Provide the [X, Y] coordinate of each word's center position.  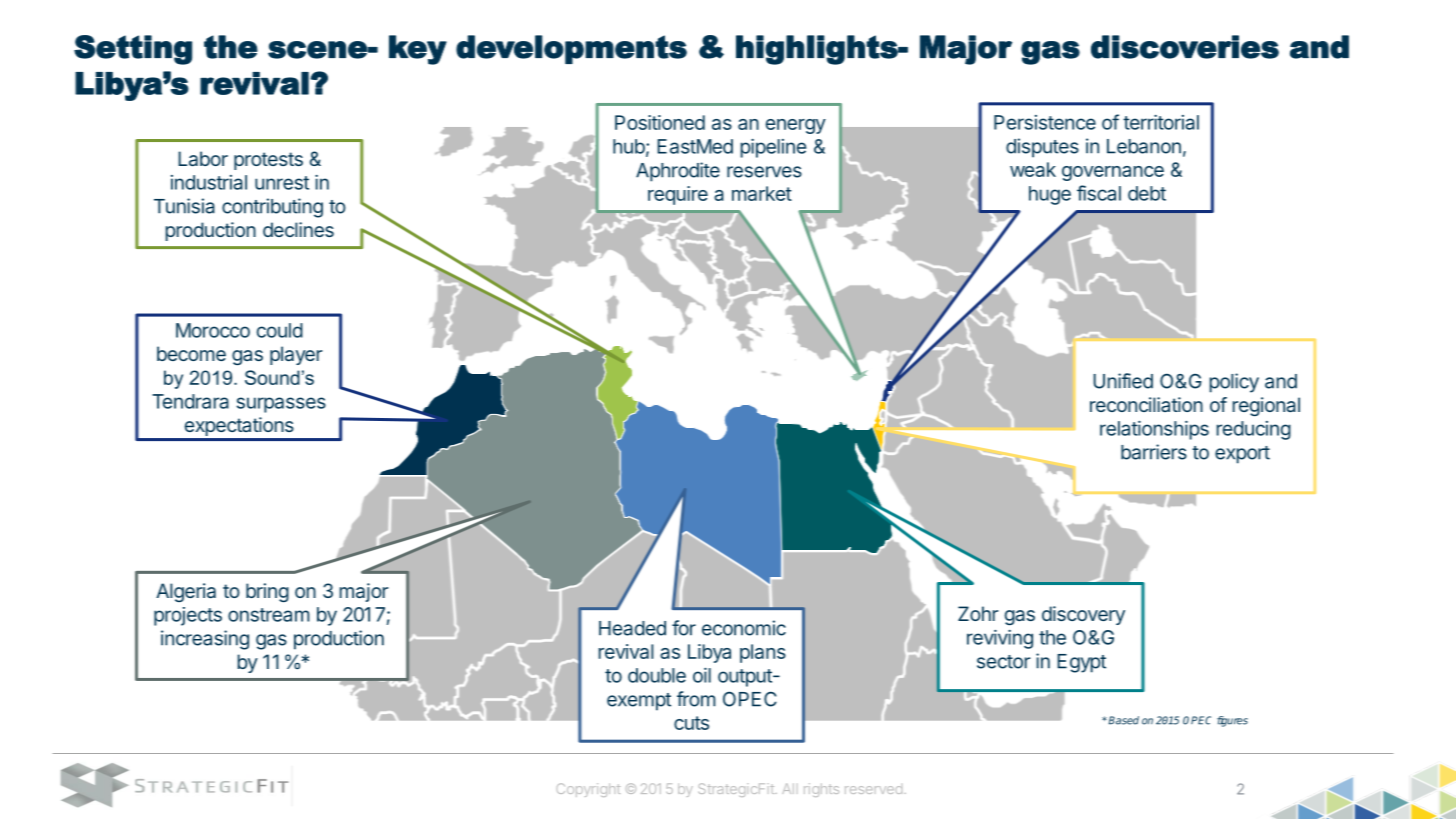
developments [571, 49]
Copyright [588, 790]
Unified [1123, 381]
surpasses [281, 405]
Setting [133, 50]
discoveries [1185, 47]
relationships [1154, 430]
